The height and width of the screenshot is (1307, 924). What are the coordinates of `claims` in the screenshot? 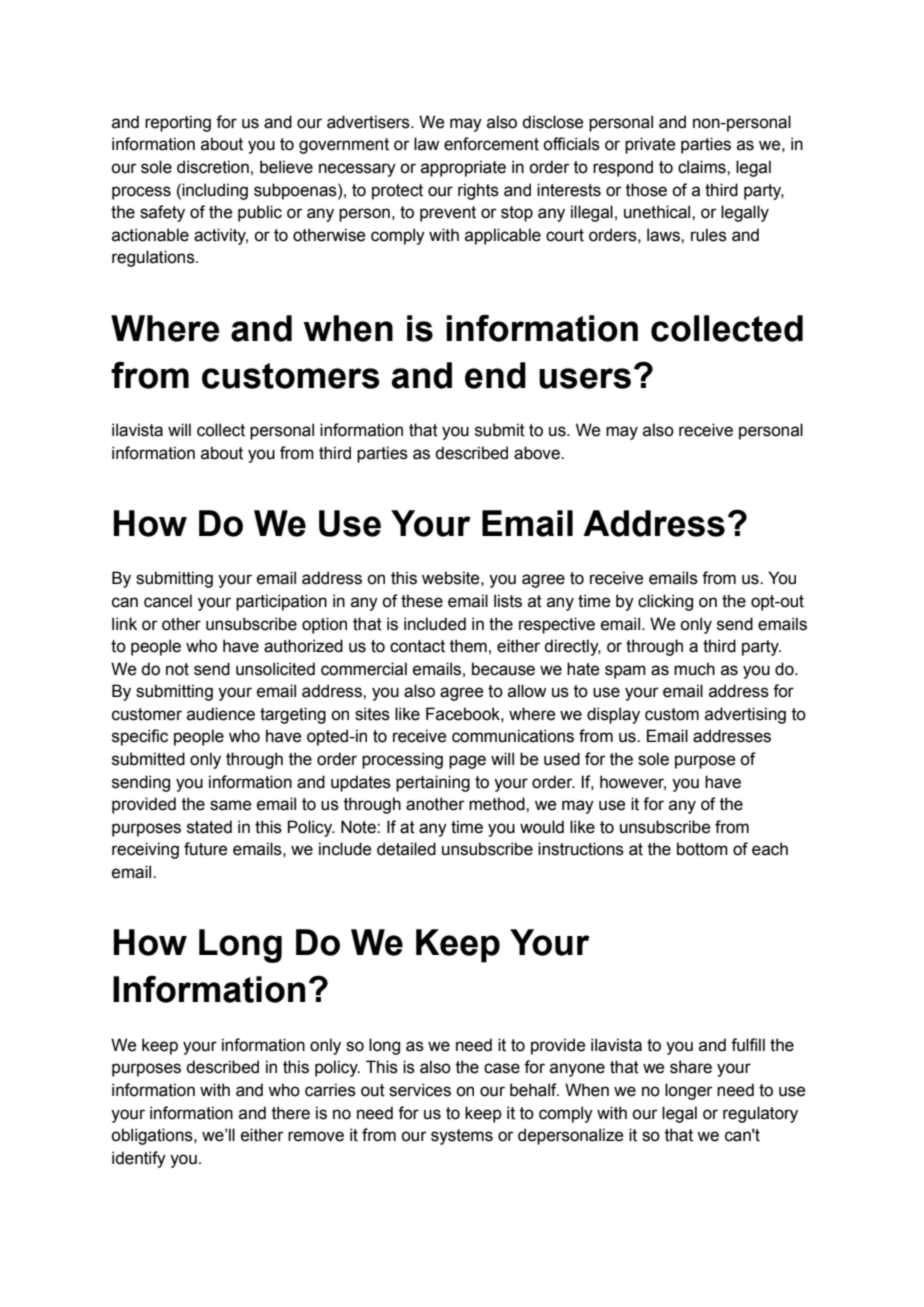 It's located at (703, 167).
